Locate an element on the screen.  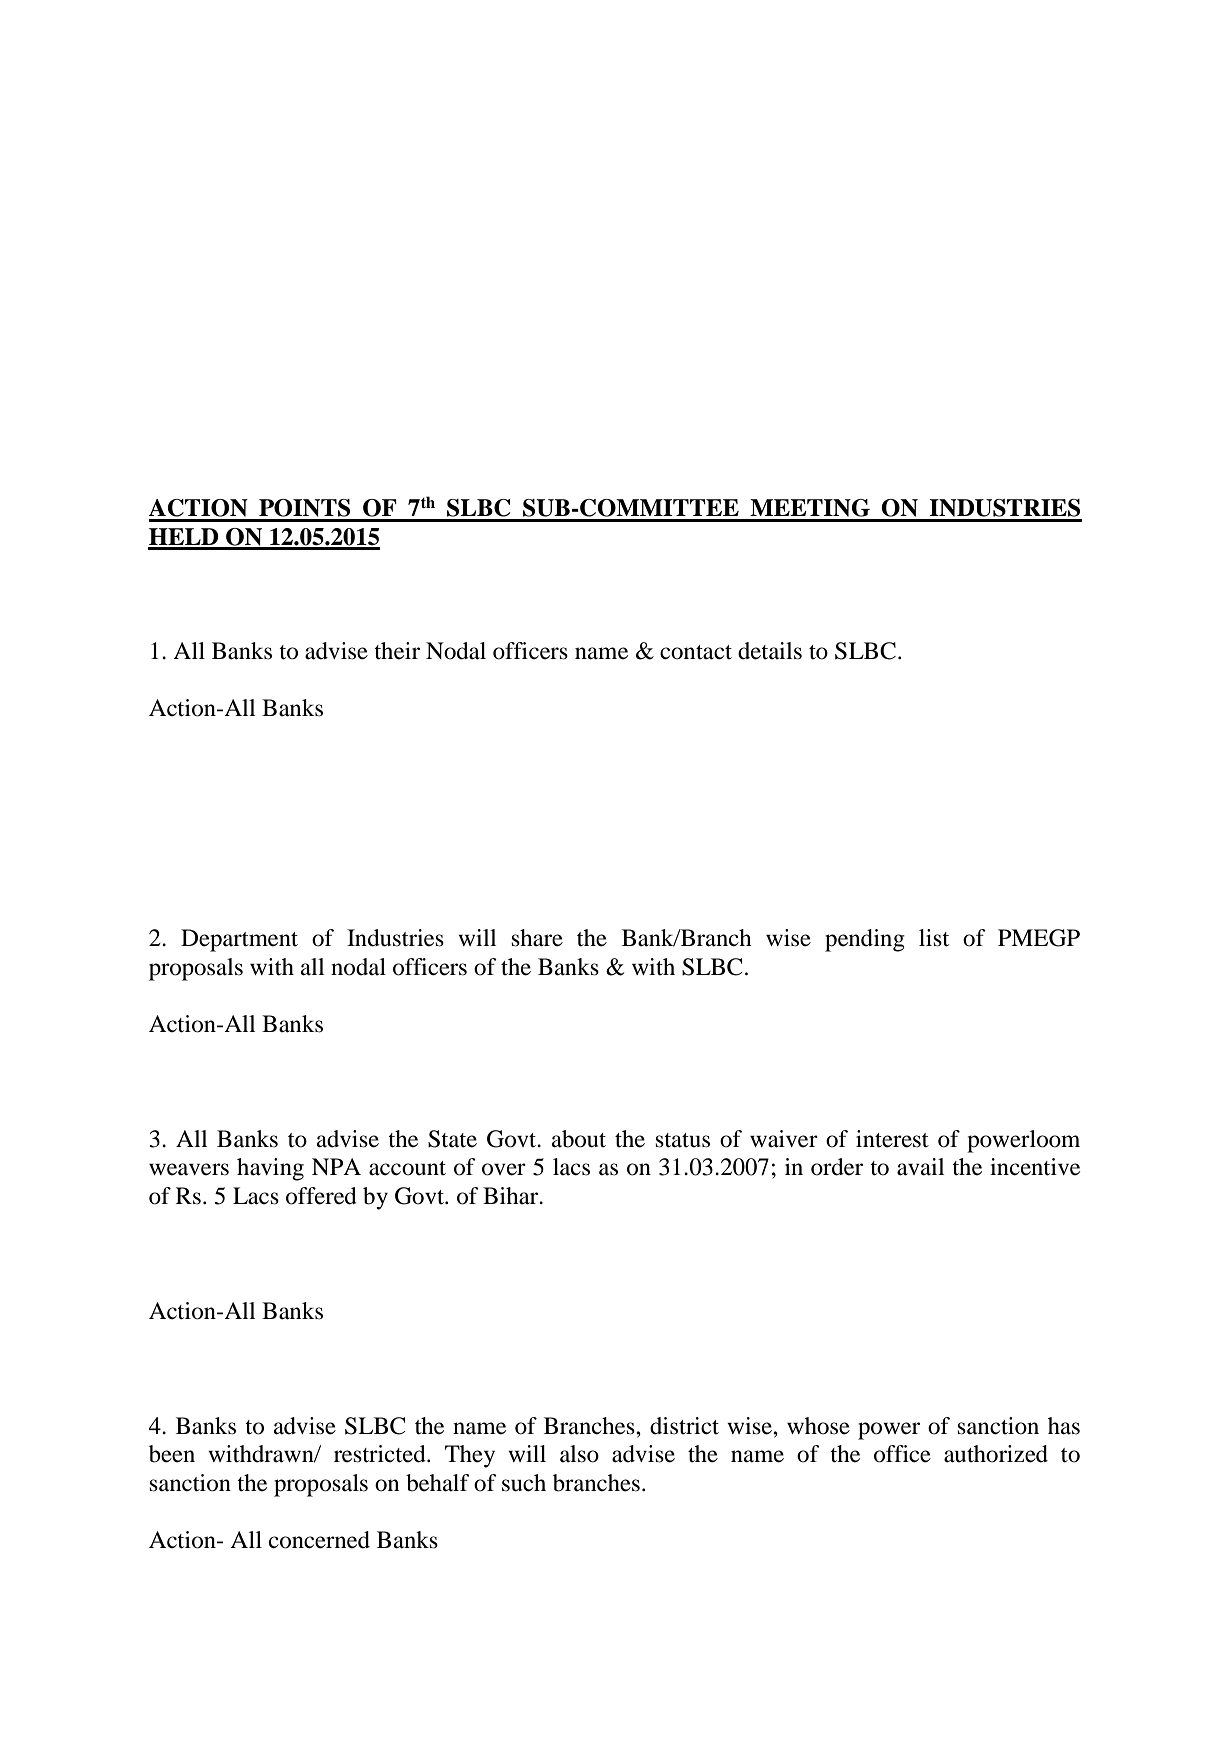
Bihar is located at coordinates (512, 1196).
